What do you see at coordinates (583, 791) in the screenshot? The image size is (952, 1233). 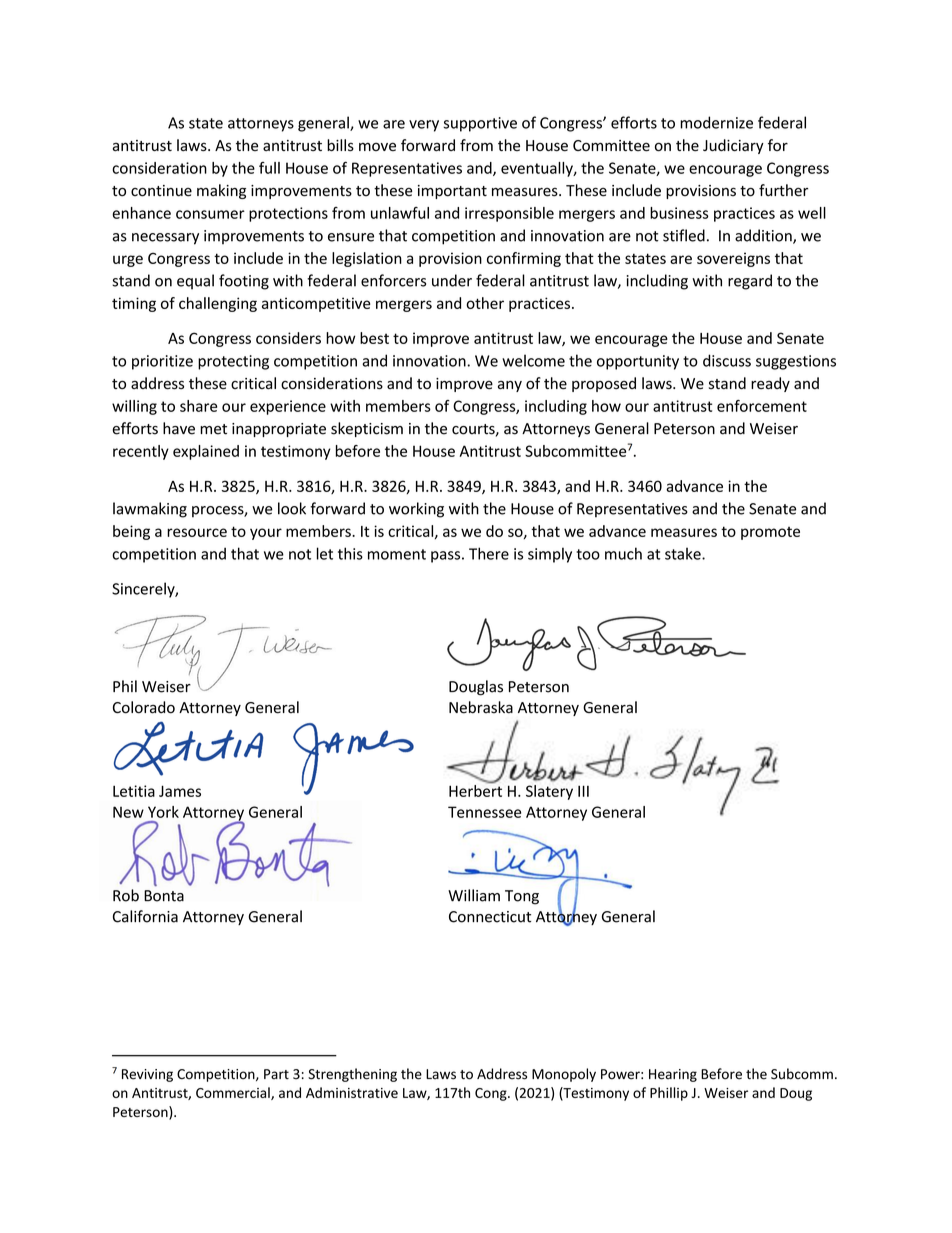 I see `III` at bounding box center [583, 791].
